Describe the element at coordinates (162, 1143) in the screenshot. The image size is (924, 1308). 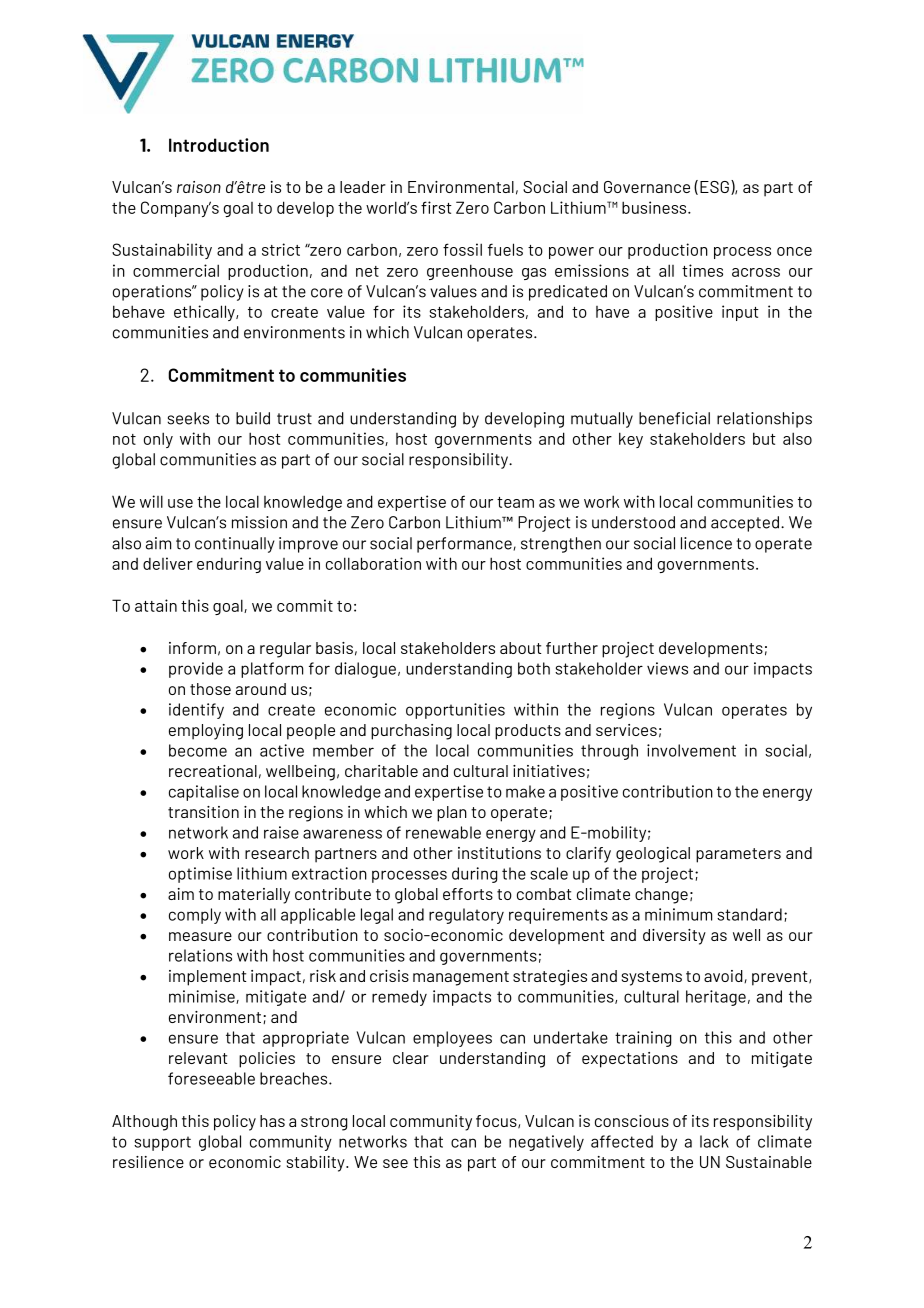
I see `support` at that location.
